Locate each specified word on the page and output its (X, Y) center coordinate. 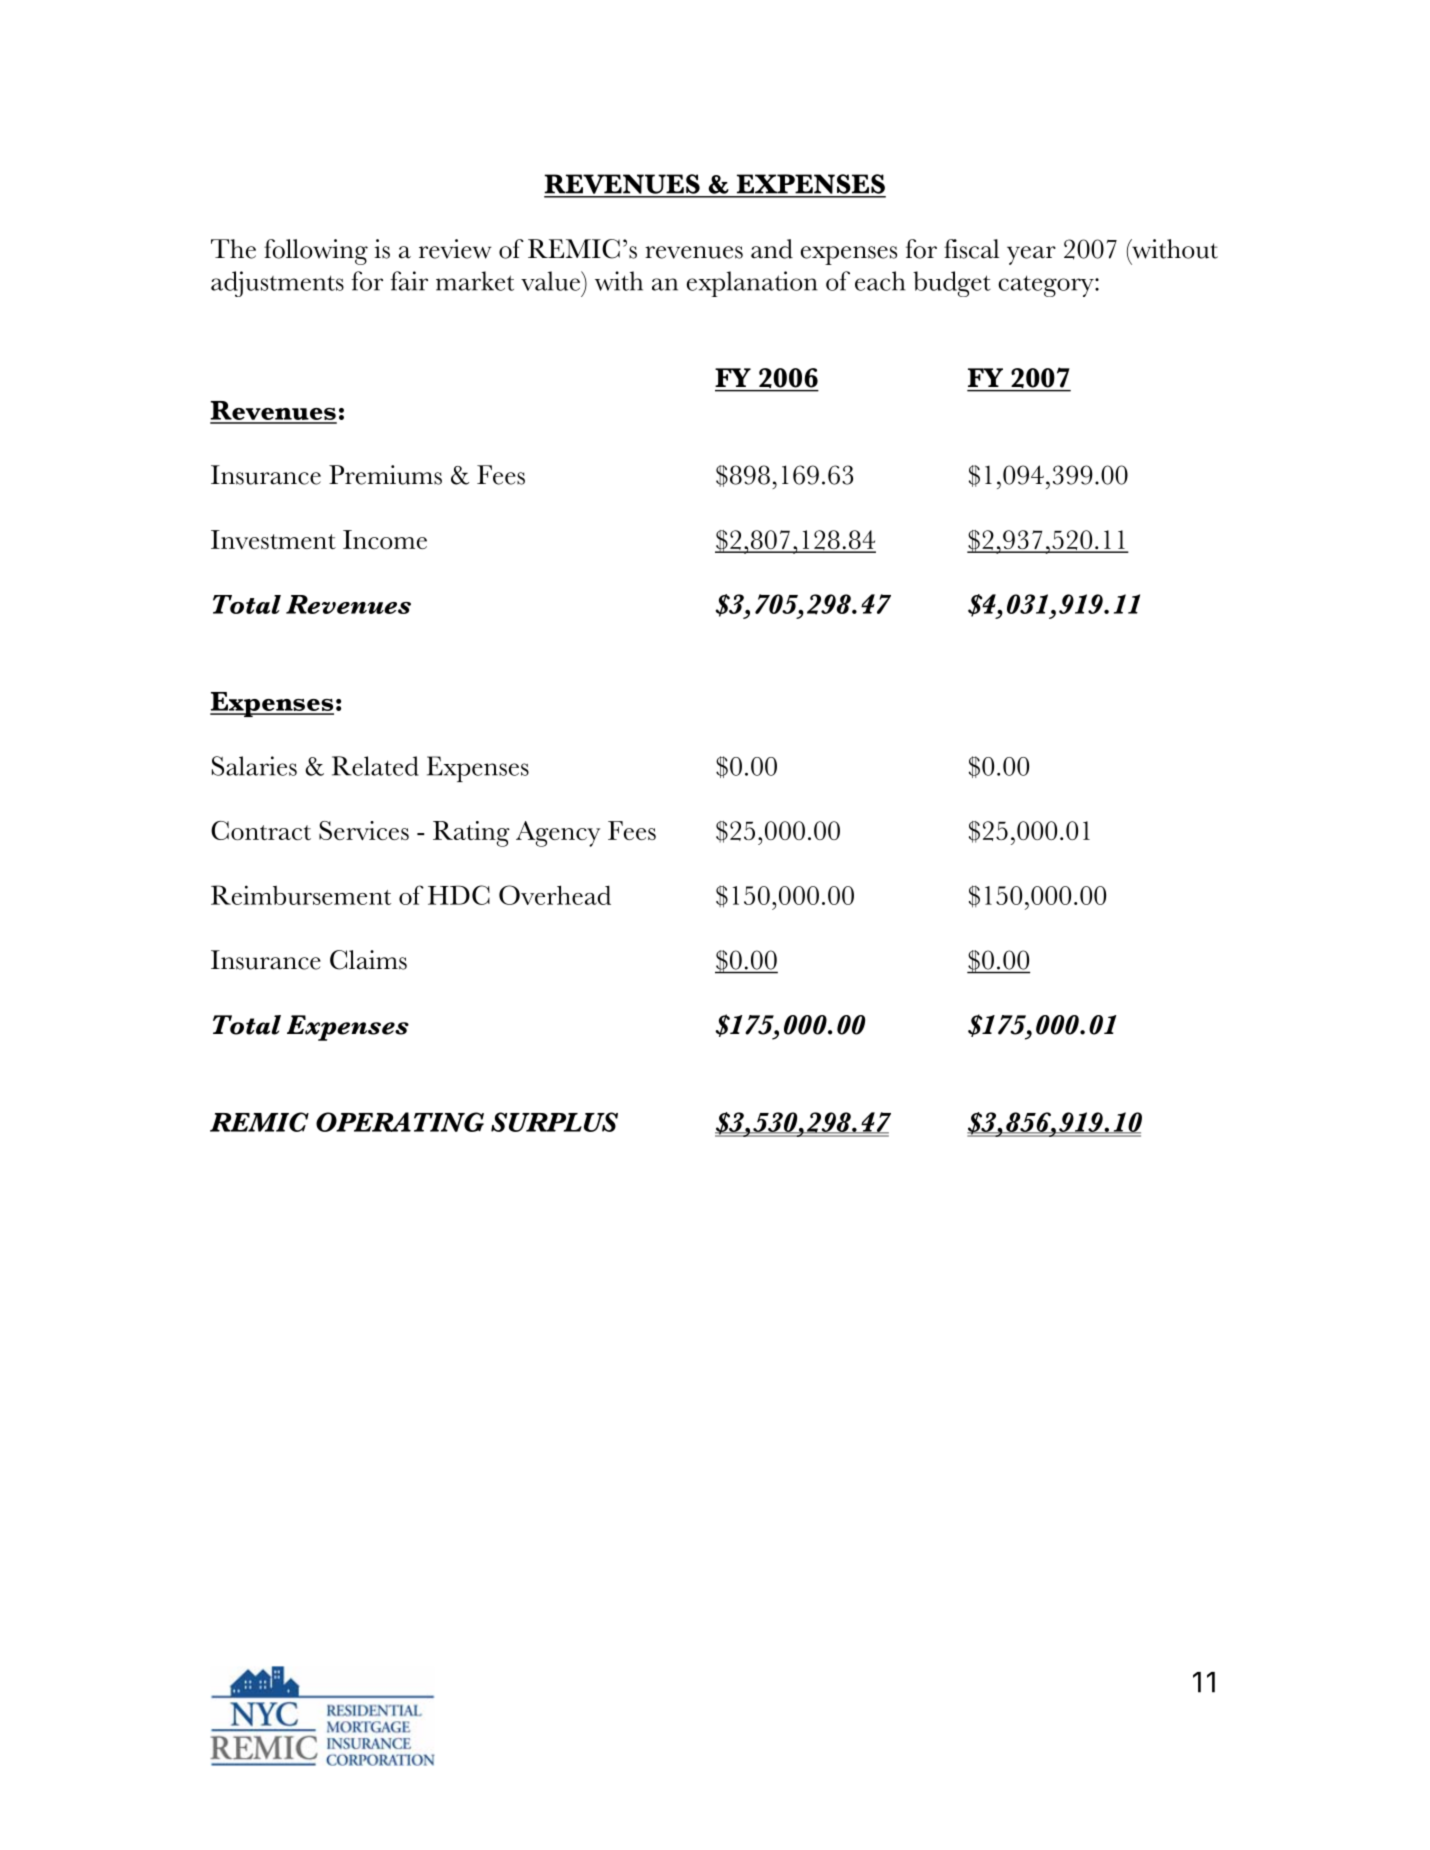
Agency (558, 834)
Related (375, 766)
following (316, 252)
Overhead (555, 895)
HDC (459, 895)
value (551, 281)
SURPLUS (554, 1122)
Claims (368, 960)
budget (952, 284)
